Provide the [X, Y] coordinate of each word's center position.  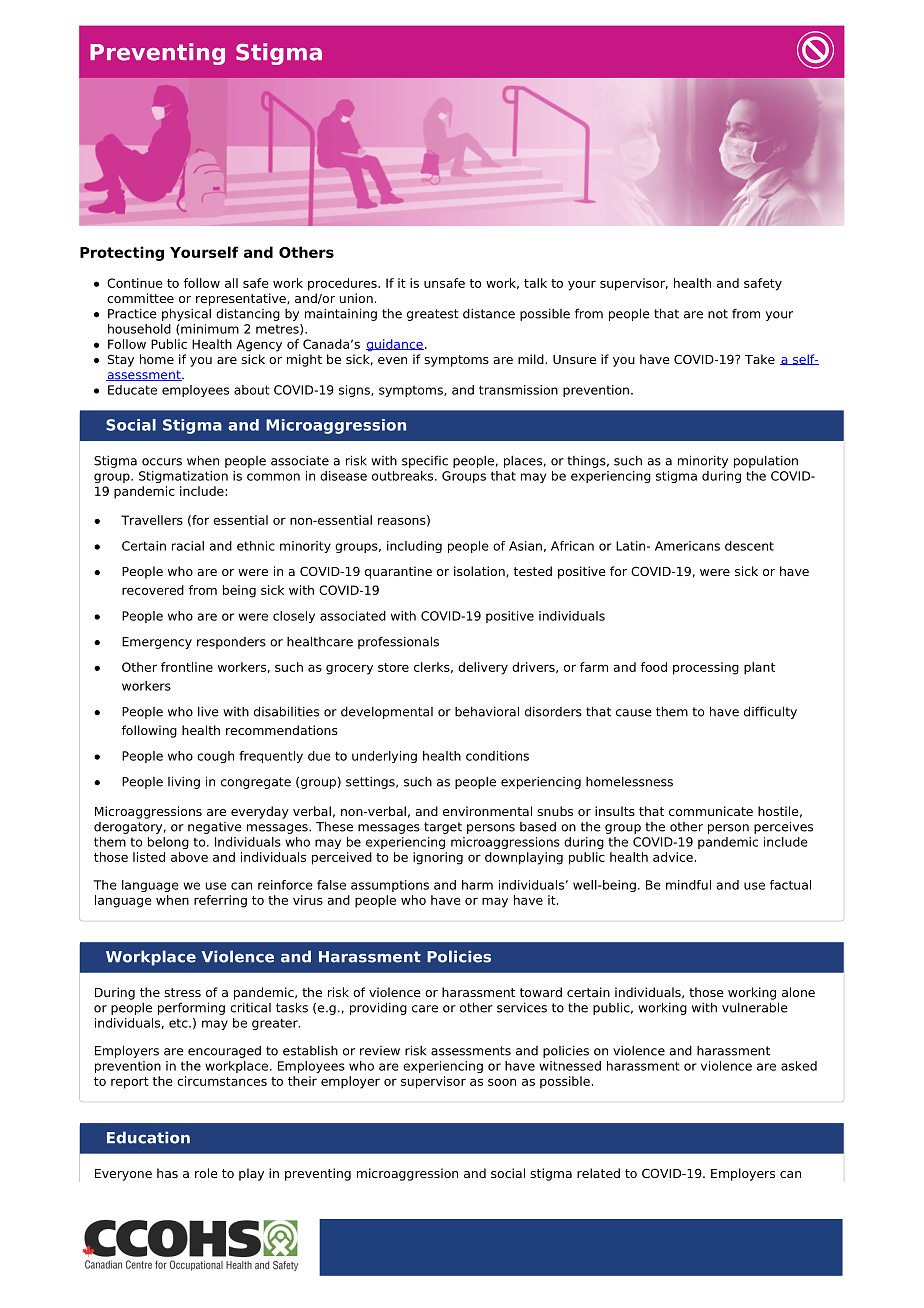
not [718, 314]
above [189, 857]
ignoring [438, 858]
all [231, 283]
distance [489, 313]
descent [749, 546]
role [206, 1173]
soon [502, 1082]
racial [188, 546]
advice [673, 857]
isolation [480, 572]
